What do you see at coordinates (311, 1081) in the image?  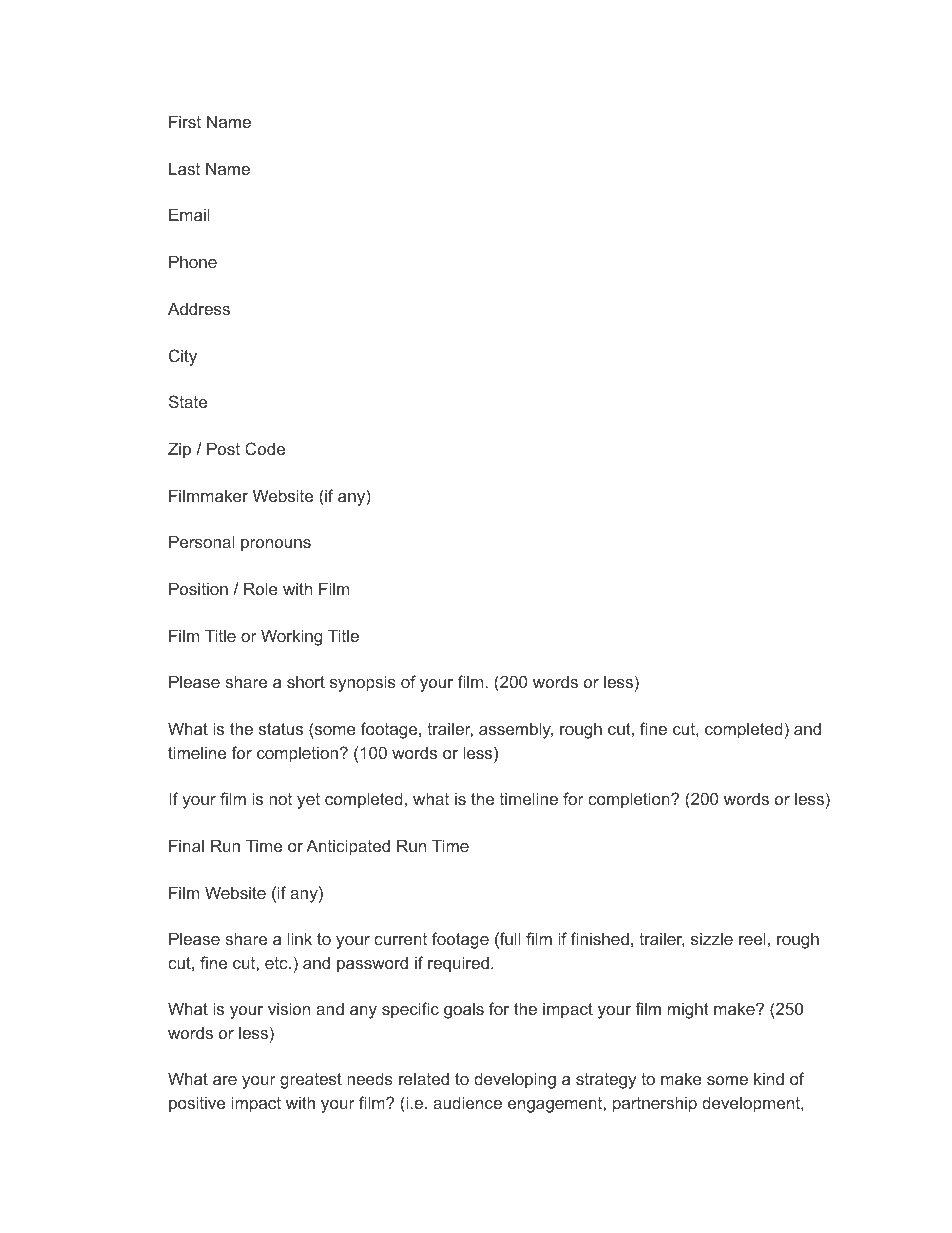 I see `greatest` at bounding box center [311, 1081].
